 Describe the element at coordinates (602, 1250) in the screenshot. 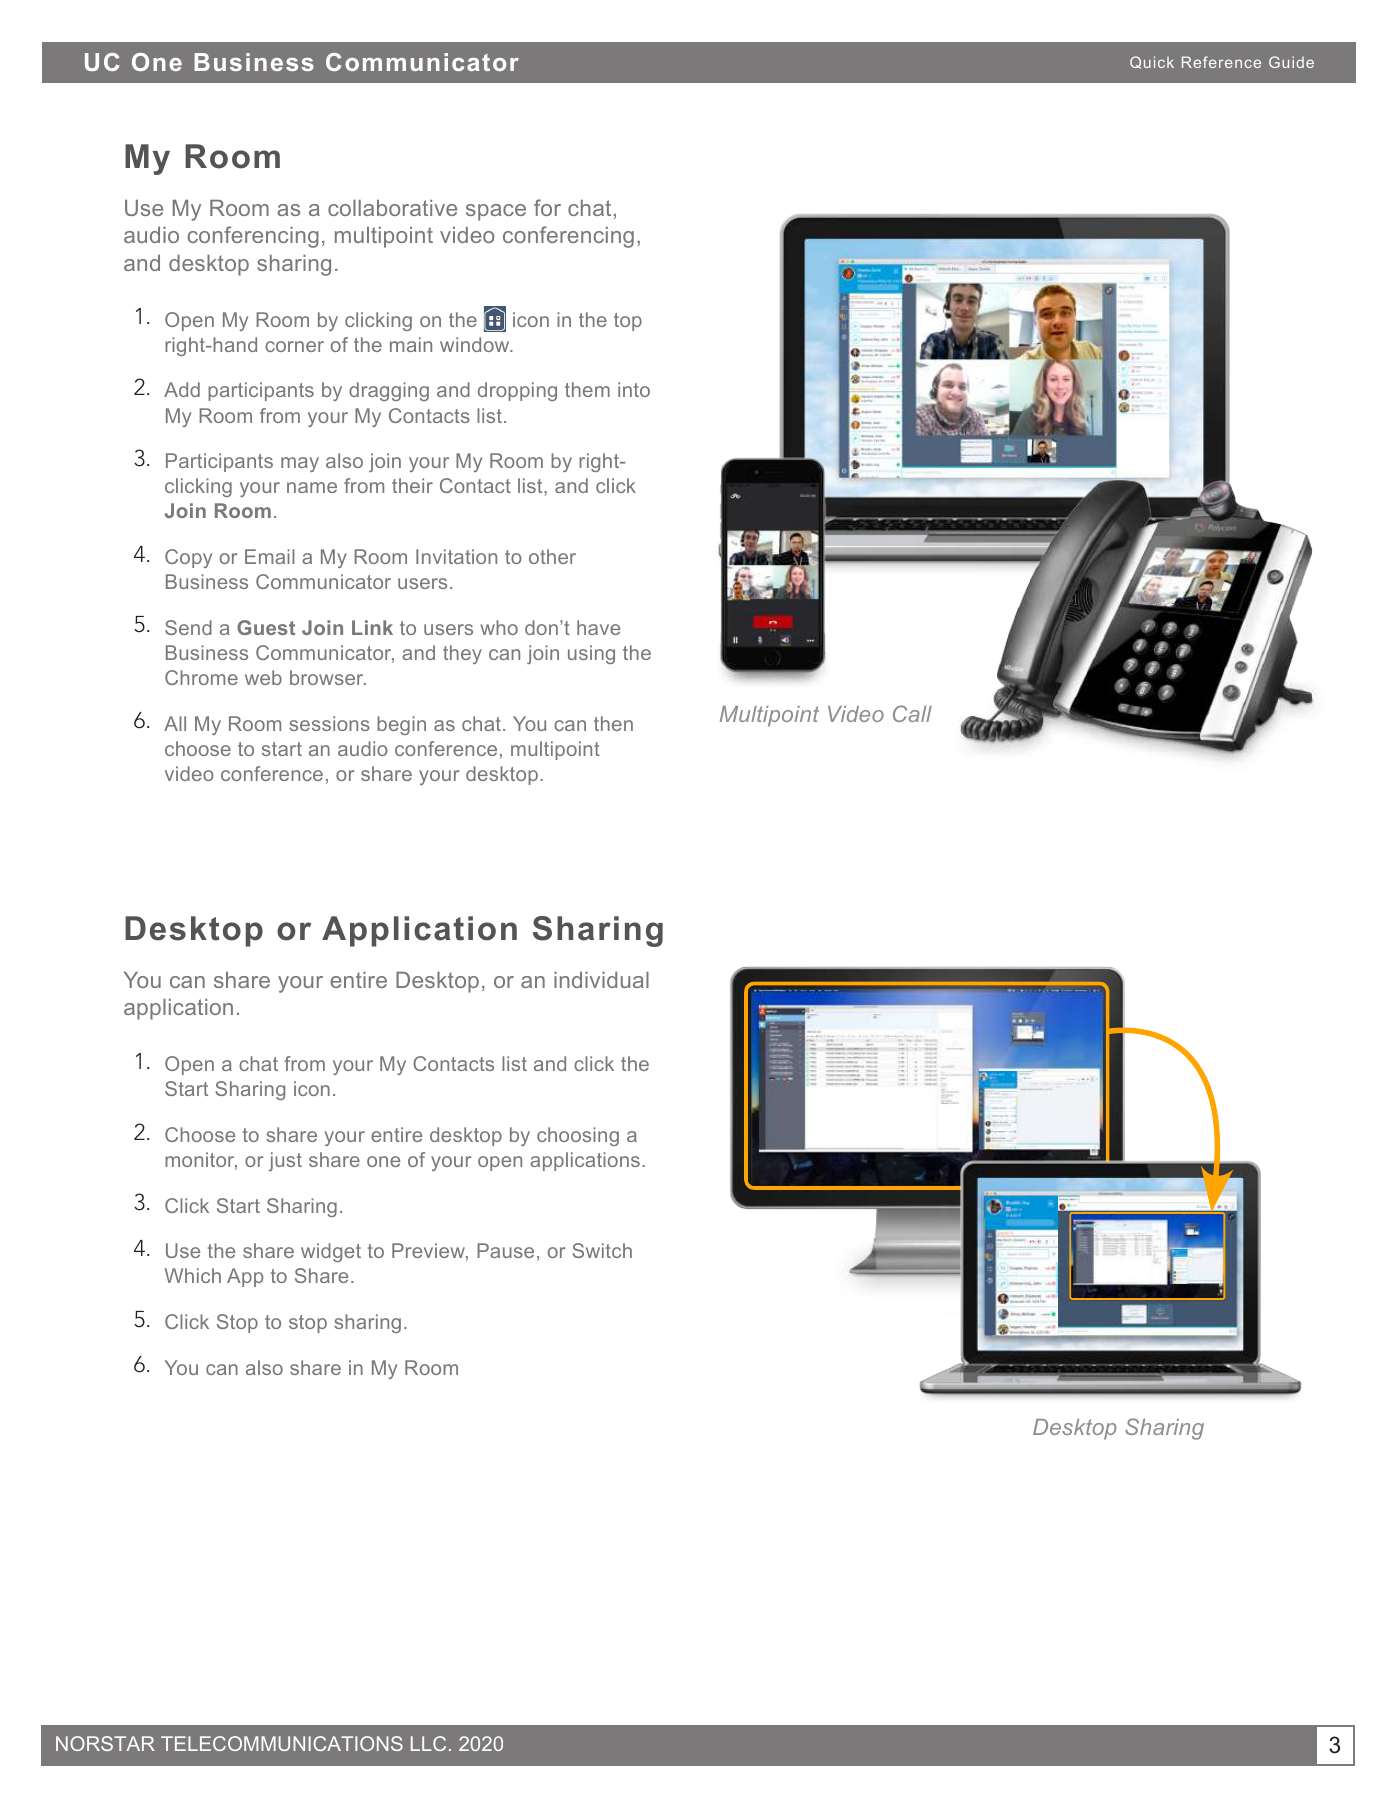

I see `Switch` at that location.
